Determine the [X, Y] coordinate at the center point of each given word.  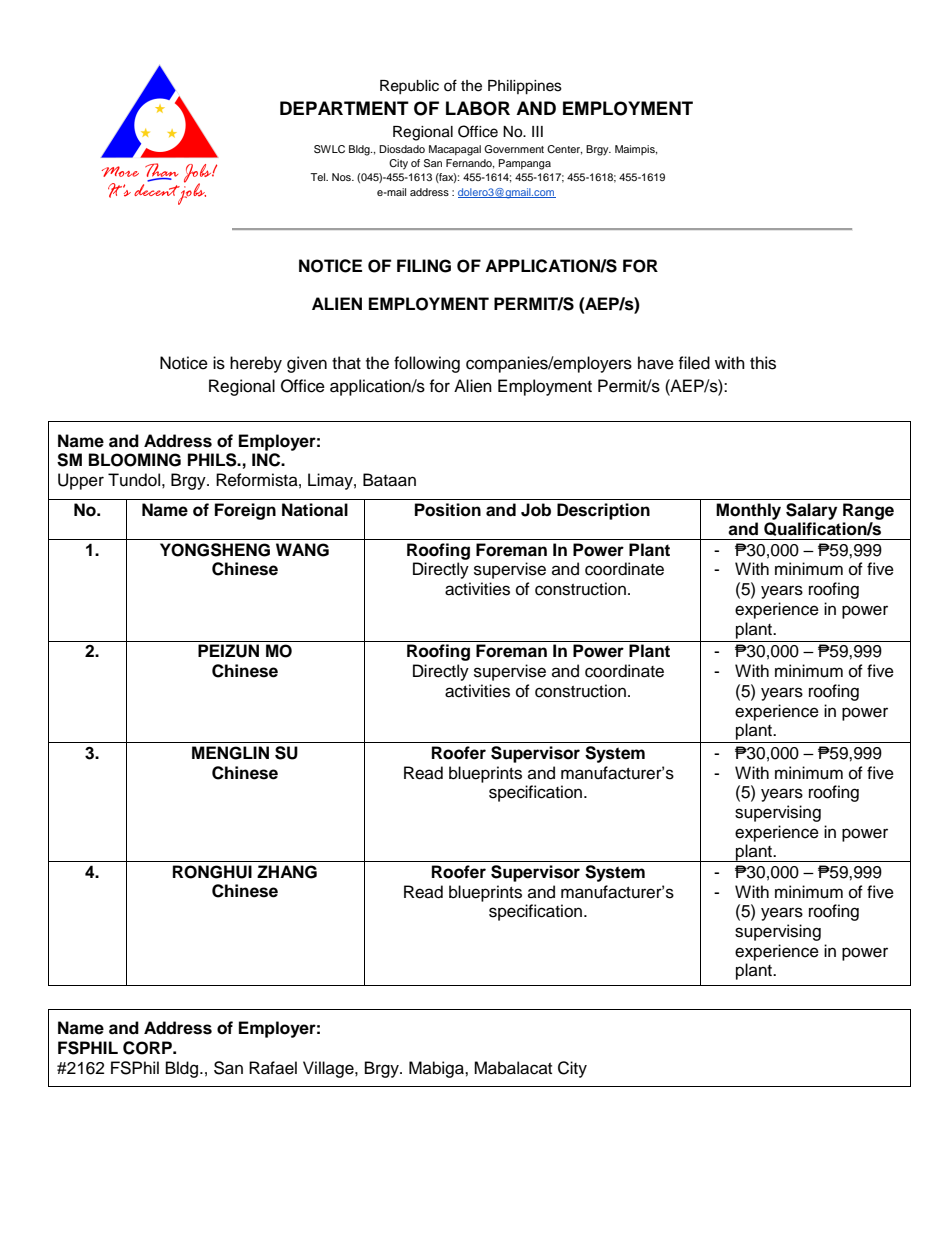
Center [564, 150]
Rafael [273, 1068]
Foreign [245, 511]
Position [448, 510]
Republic [409, 87]
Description [603, 511]
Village [329, 1069]
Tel [319, 177]
